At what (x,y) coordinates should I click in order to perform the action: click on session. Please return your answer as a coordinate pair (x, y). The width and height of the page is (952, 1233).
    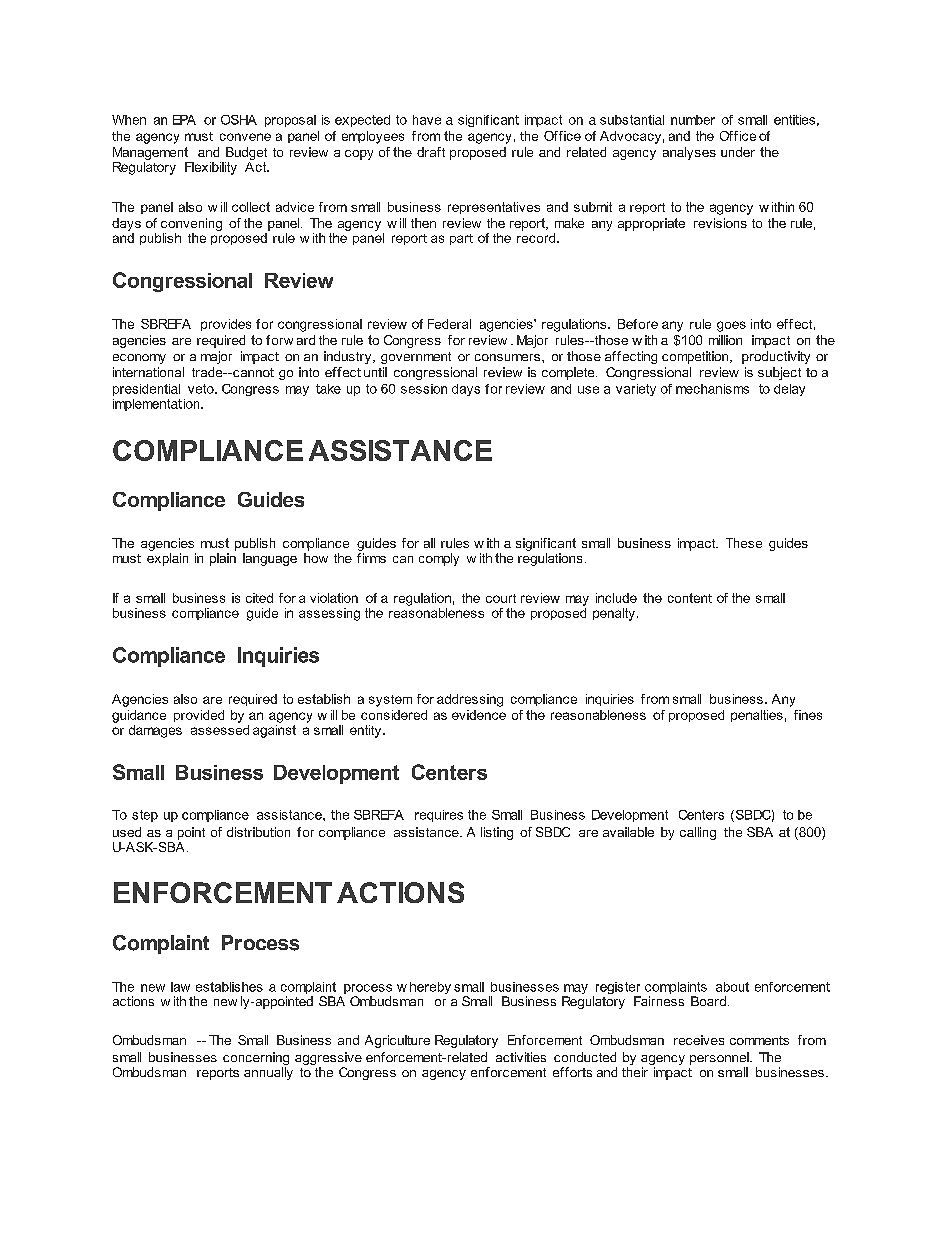
    Looking at the image, I should click on (424, 389).
